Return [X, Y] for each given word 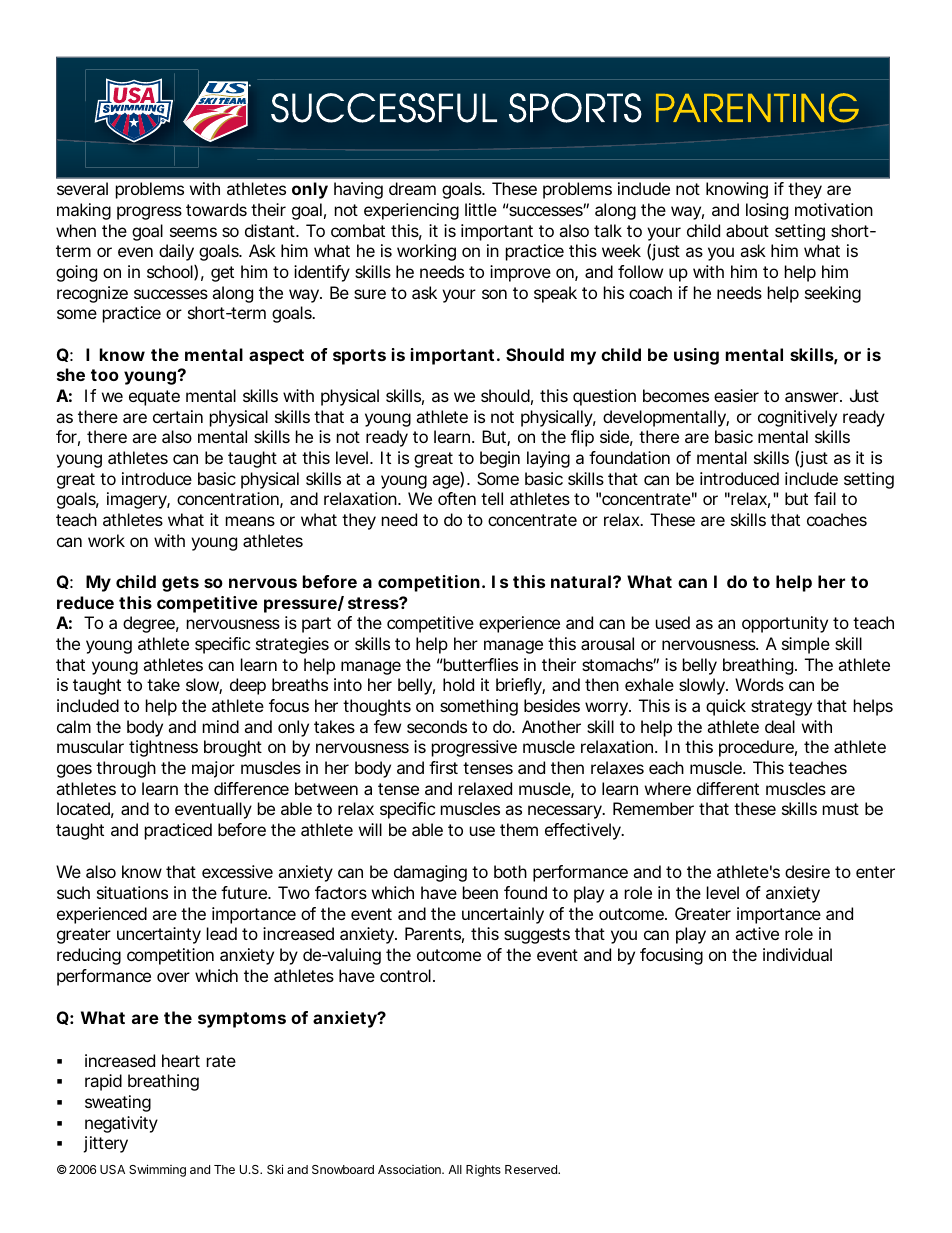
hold [458, 684]
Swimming [157, 1170]
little [481, 209]
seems [193, 232]
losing [767, 211]
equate [154, 398]
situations [132, 892]
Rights [483, 1171]
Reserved [532, 1169]
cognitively [797, 418]
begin [500, 459]
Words [759, 684]
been [480, 892]
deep [248, 686]
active [757, 933]
